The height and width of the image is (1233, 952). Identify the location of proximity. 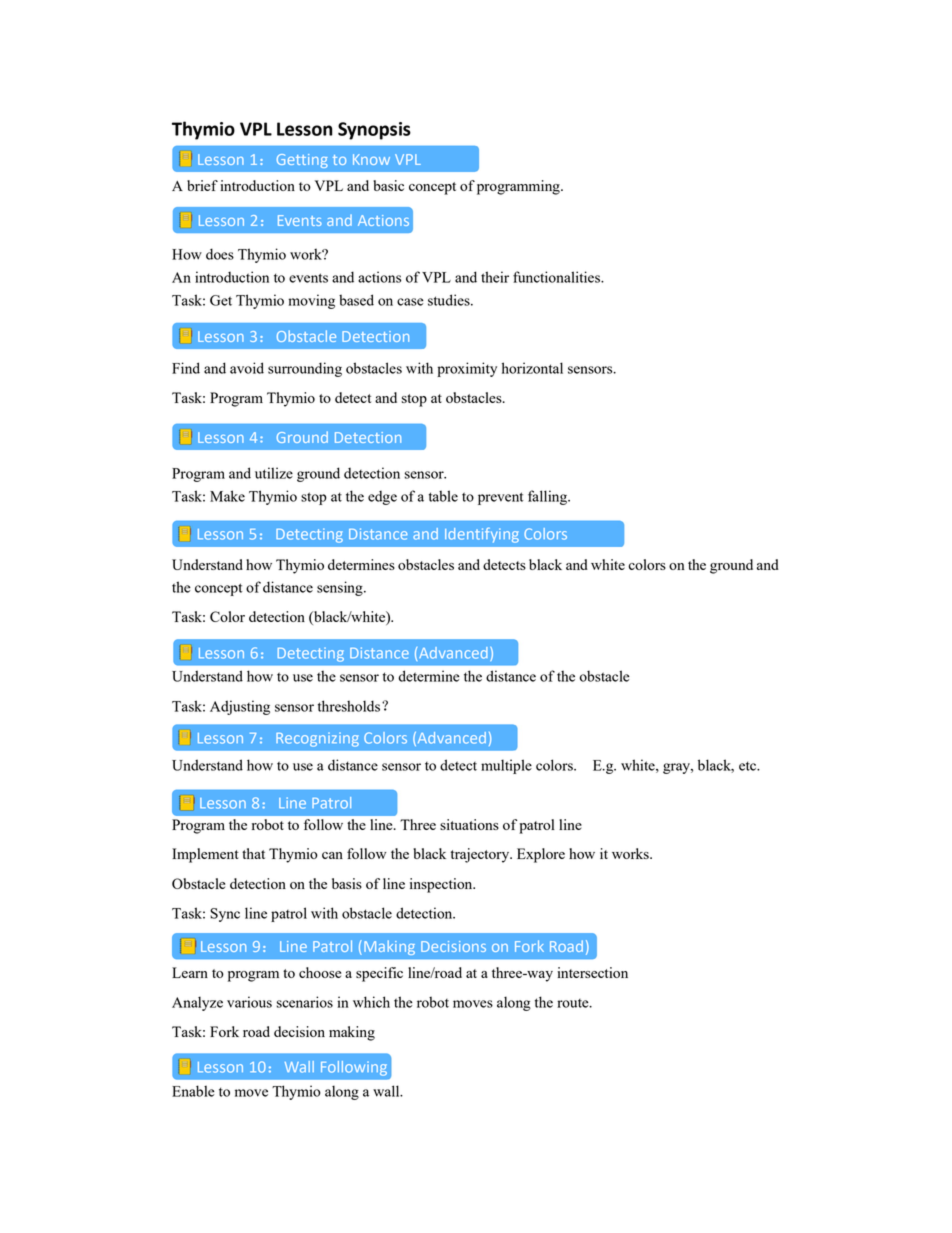
(467, 369).
